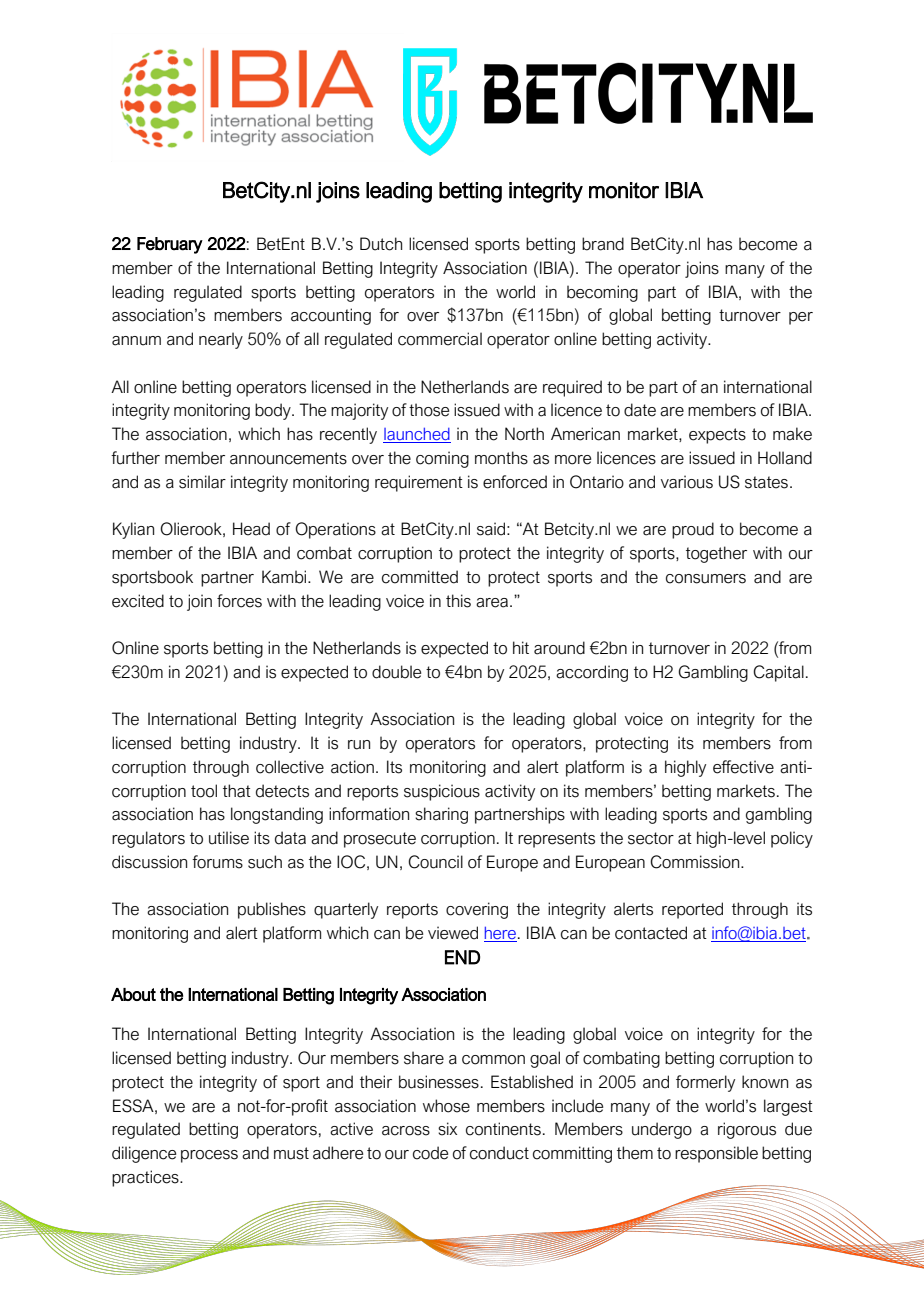  Describe the element at coordinates (687, 482) in the page. I see `various` at that location.
